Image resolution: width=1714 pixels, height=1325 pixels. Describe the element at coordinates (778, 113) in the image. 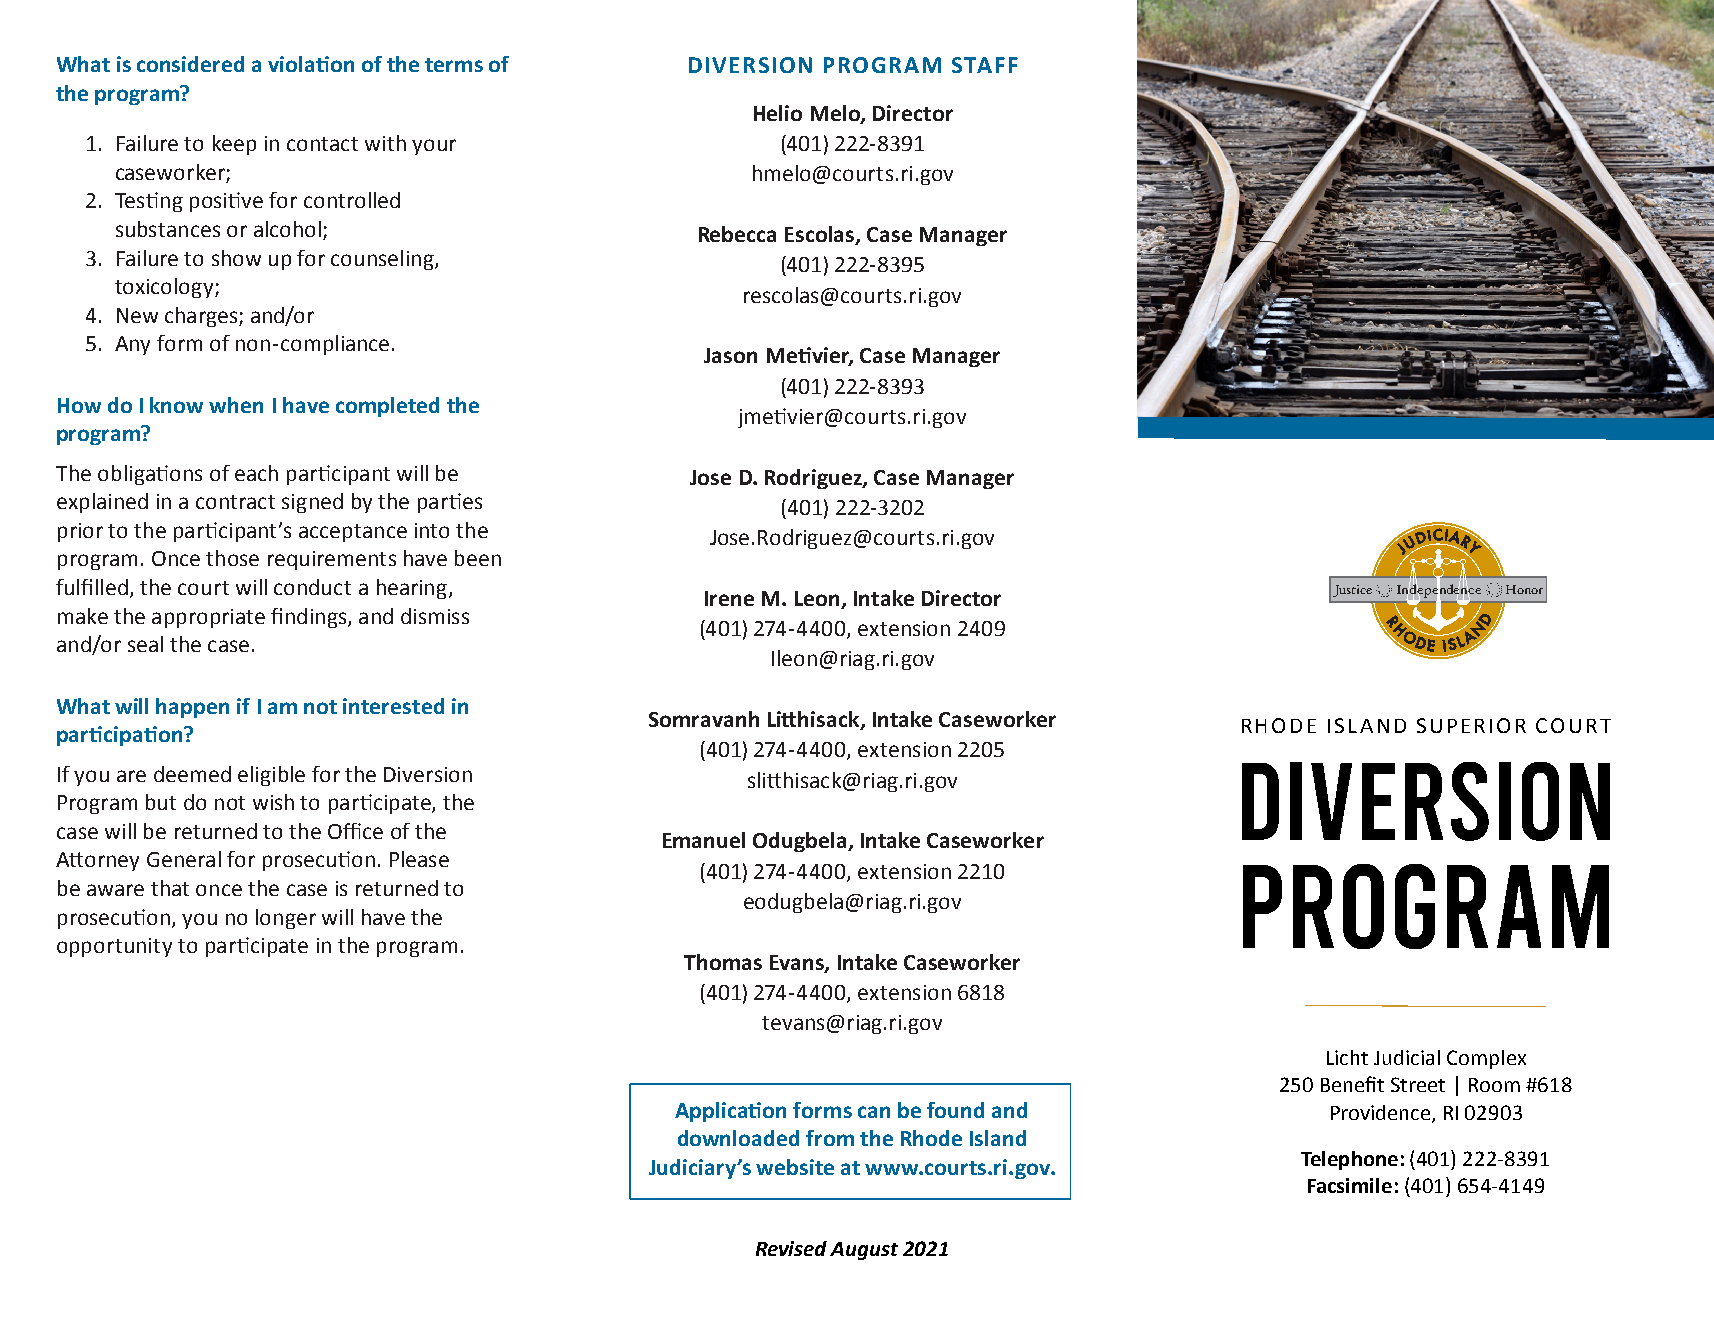

I see `Helio` at that location.
